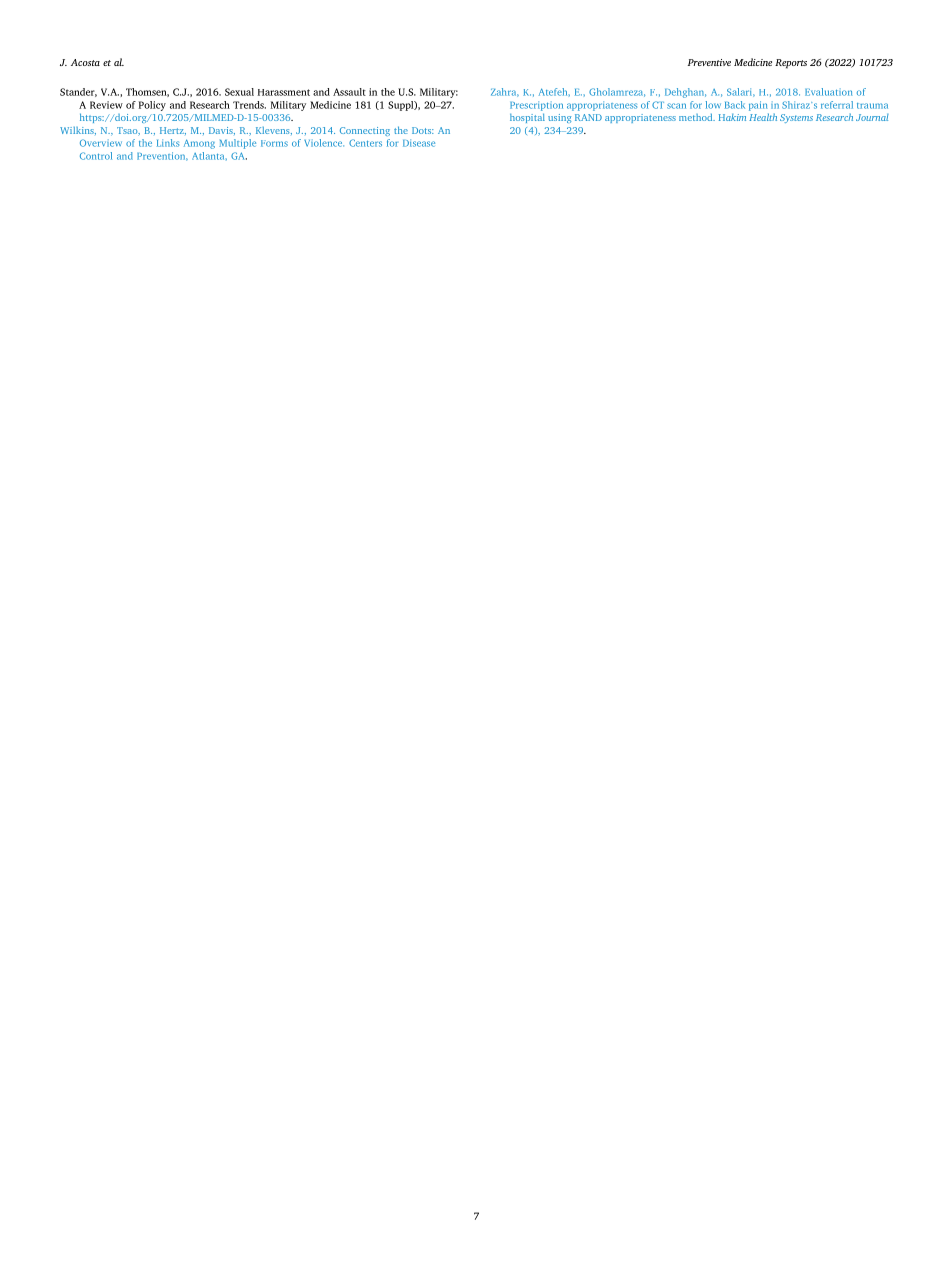 Image resolution: width=952 pixels, height=1270 pixels. I want to click on Preventive, so click(709, 62).
